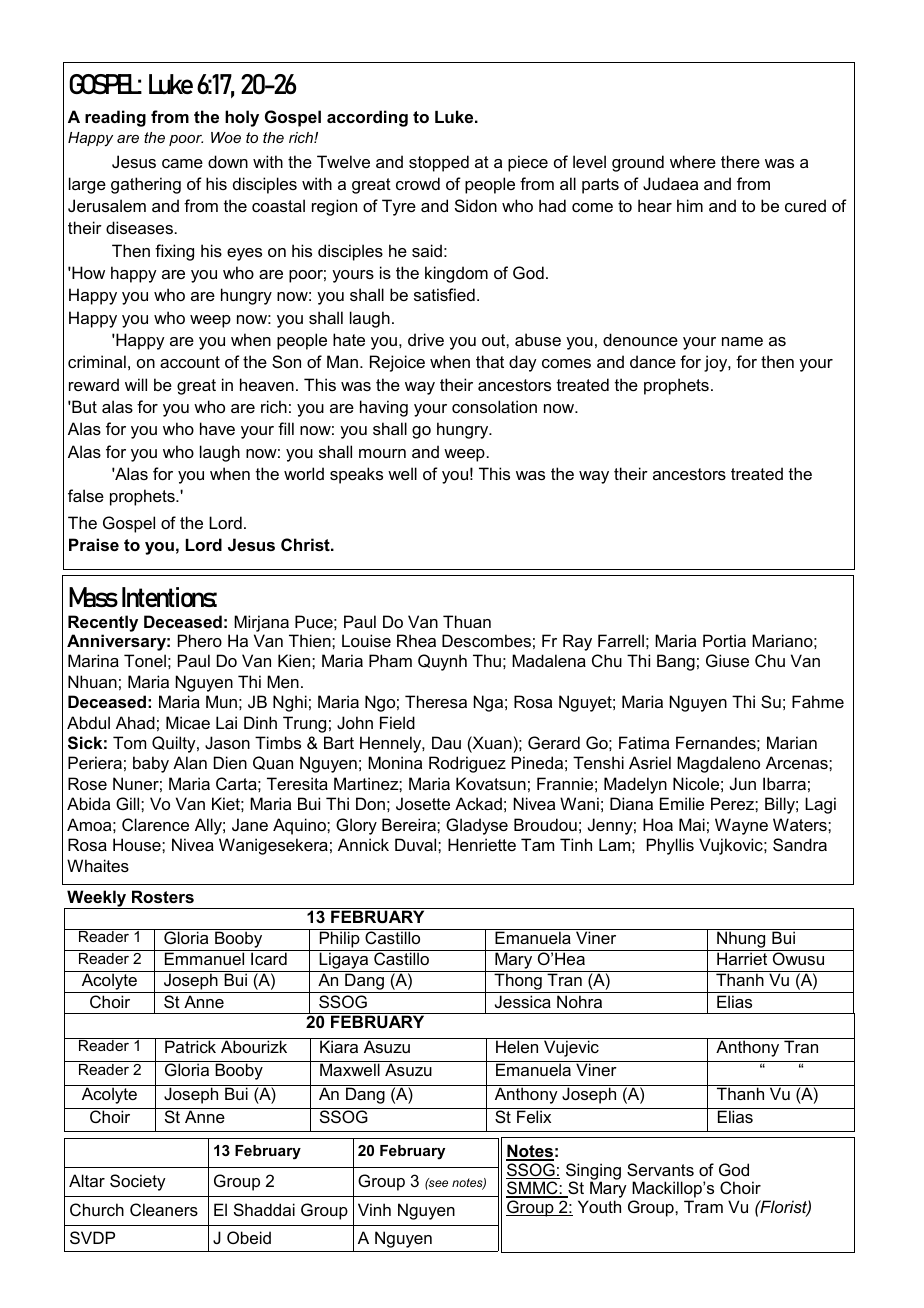 This image has width=924, height=1308. Describe the element at coordinates (182, 163) in the image. I see `came` at that location.
